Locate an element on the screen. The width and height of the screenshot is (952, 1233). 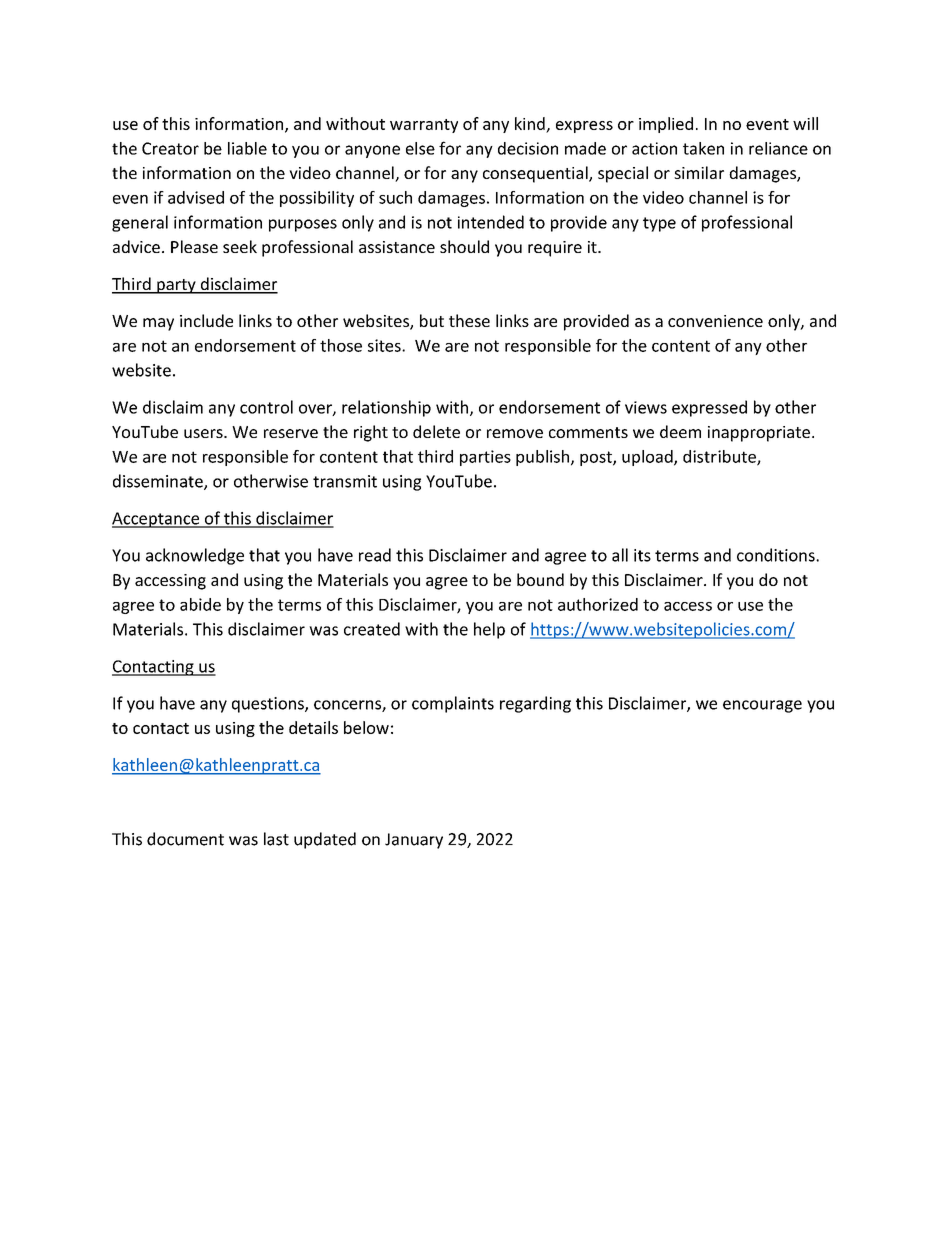
else is located at coordinates (420, 148).
